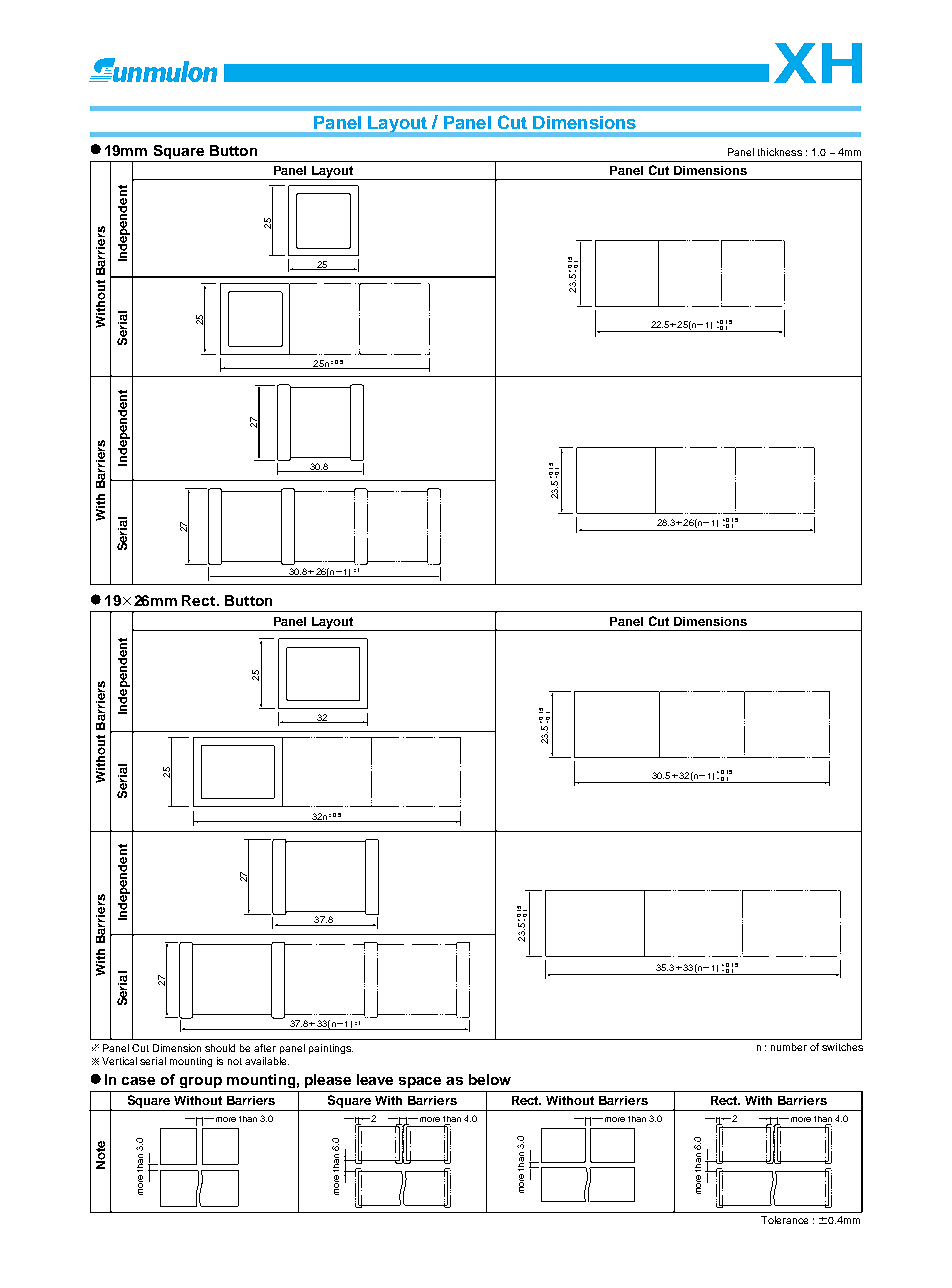 This screenshot has height=1288, width=952. What do you see at coordinates (842, 1047) in the screenshot?
I see `switches` at bounding box center [842, 1047].
